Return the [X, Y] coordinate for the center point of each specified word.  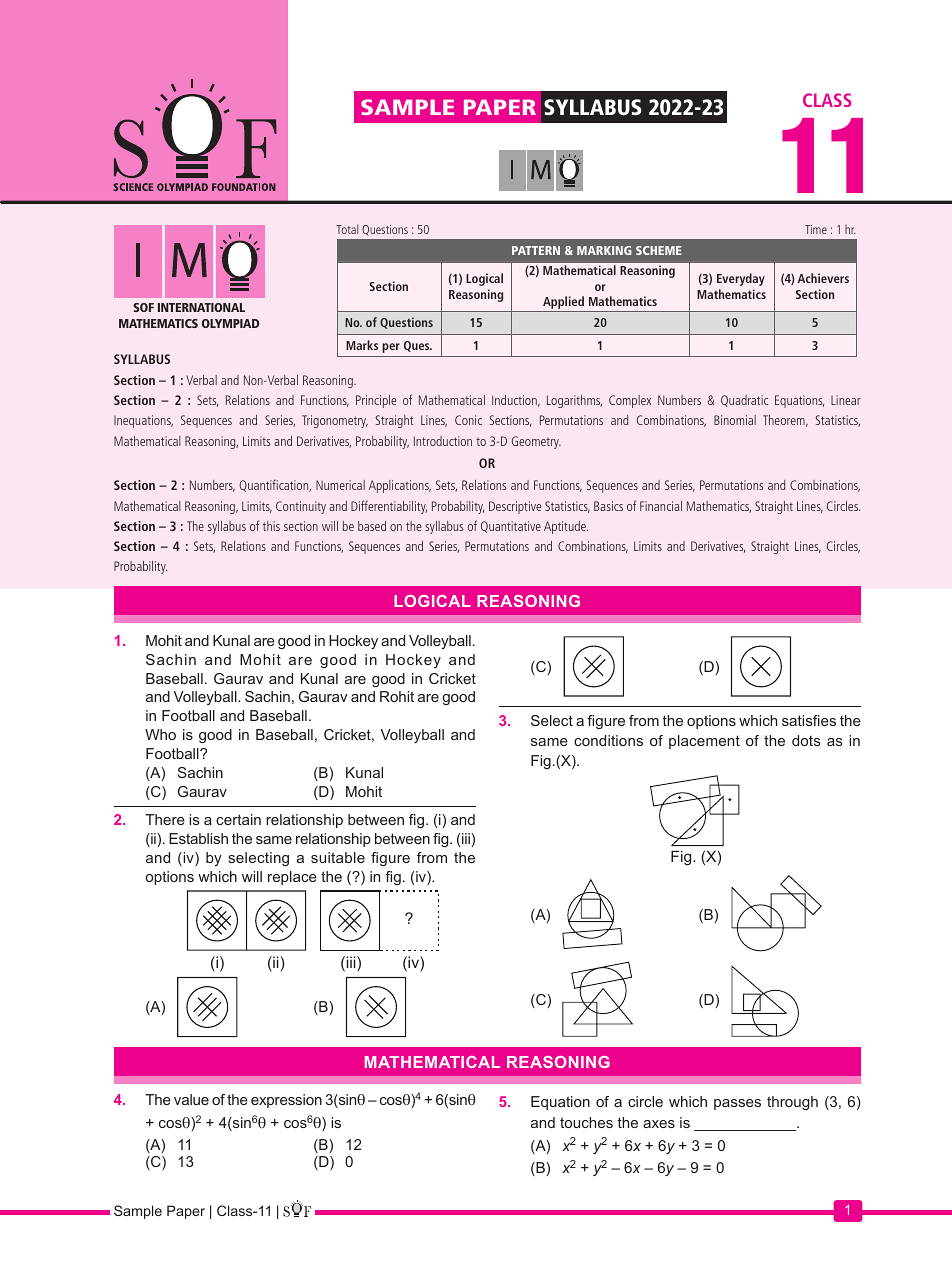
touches [586, 1122]
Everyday [741, 279]
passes [737, 1104]
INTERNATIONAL [201, 307]
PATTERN [536, 250]
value [191, 1099]
